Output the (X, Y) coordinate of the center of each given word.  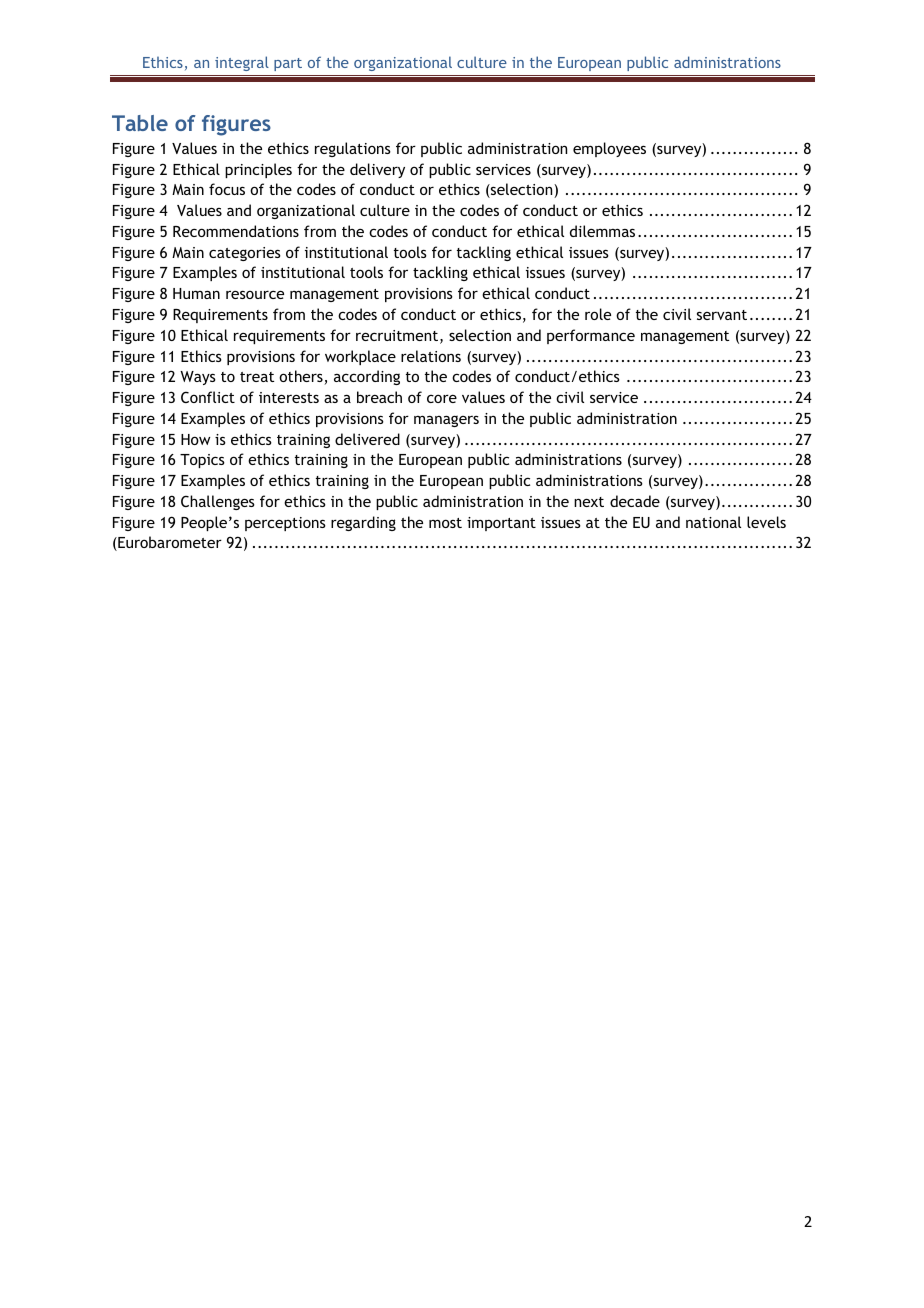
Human (196, 293)
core (442, 398)
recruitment (397, 335)
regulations (353, 149)
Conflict (208, 397)
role (598, 314)
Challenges (218, 502)
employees (609, 149)
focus (227, 189)
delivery (377, 170)
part (288, 64)
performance (591, 336)
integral (242, 63)
